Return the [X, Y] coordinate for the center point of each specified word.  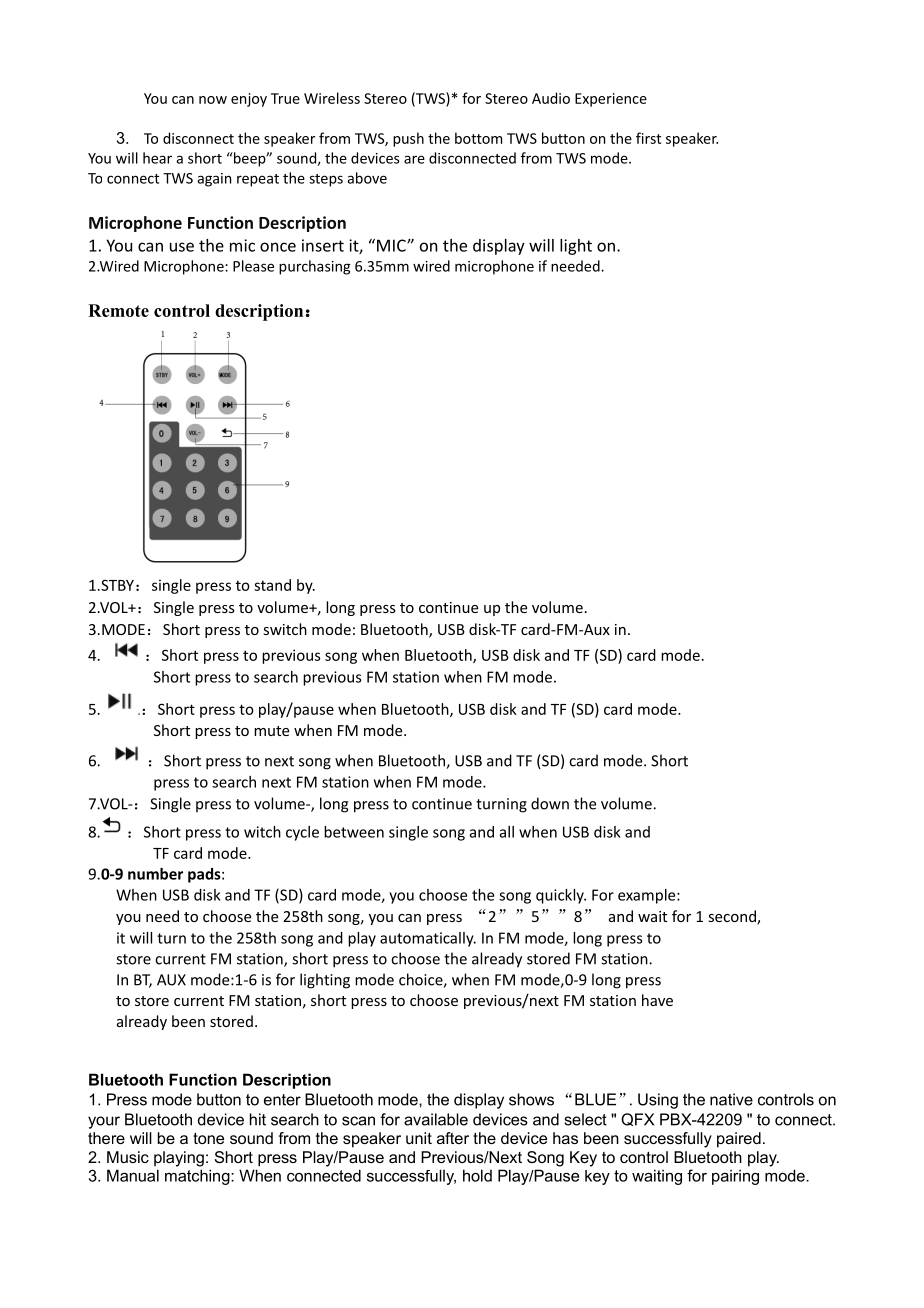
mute [271, 731]
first [648, 138]
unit [419, 1138]
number [155, 874]
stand [272, 585]
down [550, 803]
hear [157, 158]
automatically [428, 939]
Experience [611, 100]
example [648, 896]
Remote [118, 310]
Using [658, 1101]
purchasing [314, 267]
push [408, 139]
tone [208, 1138]
